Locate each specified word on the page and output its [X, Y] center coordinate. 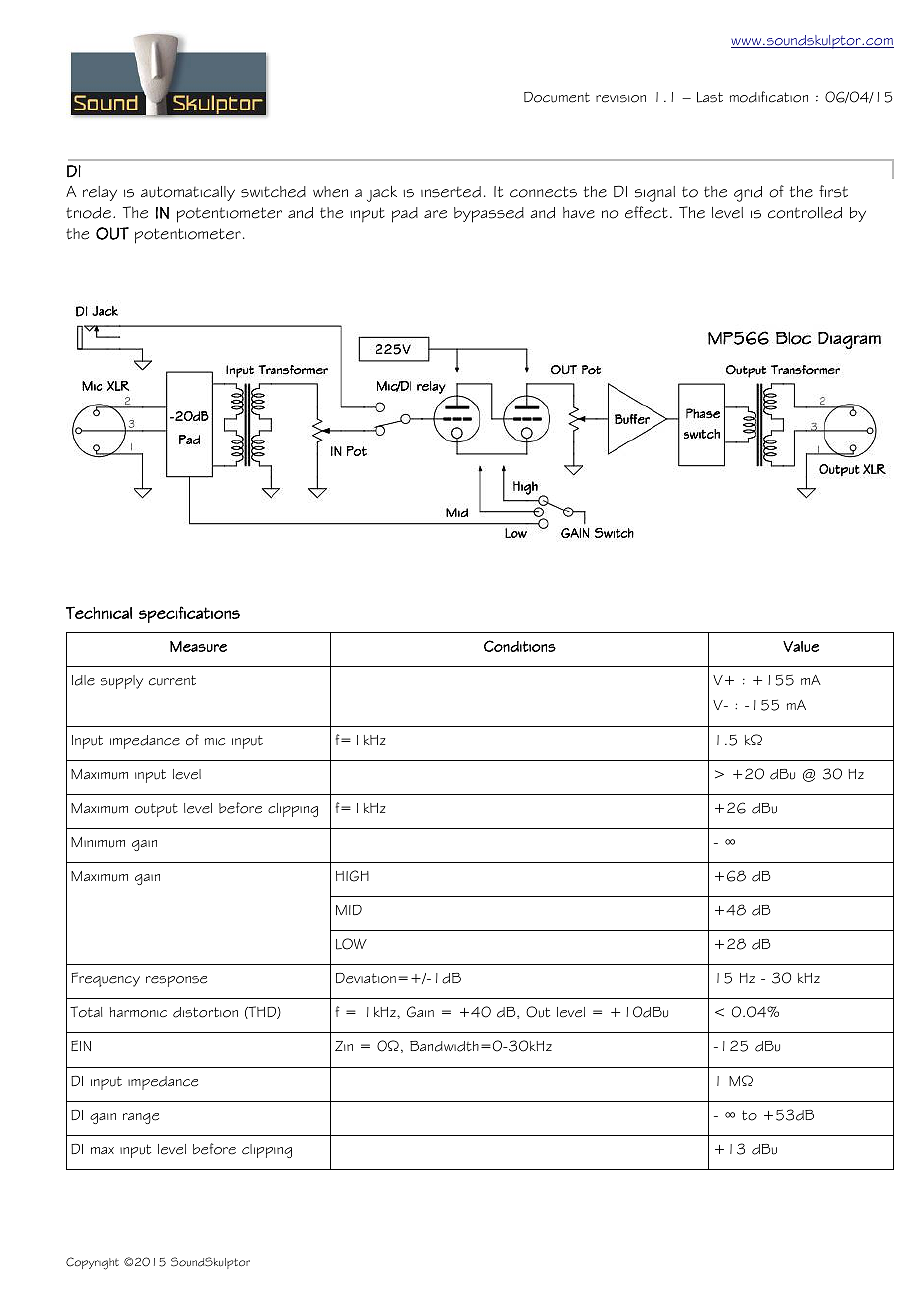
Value [801, 646]
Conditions [520, 646]
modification [769, 97]
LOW [351, 944]
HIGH [352, 876]
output [156, 810]
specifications [189, 614]
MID [349, 910]
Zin [344, 1046]
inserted [451, 192]
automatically [188, 193]
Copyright [92, 1263]
